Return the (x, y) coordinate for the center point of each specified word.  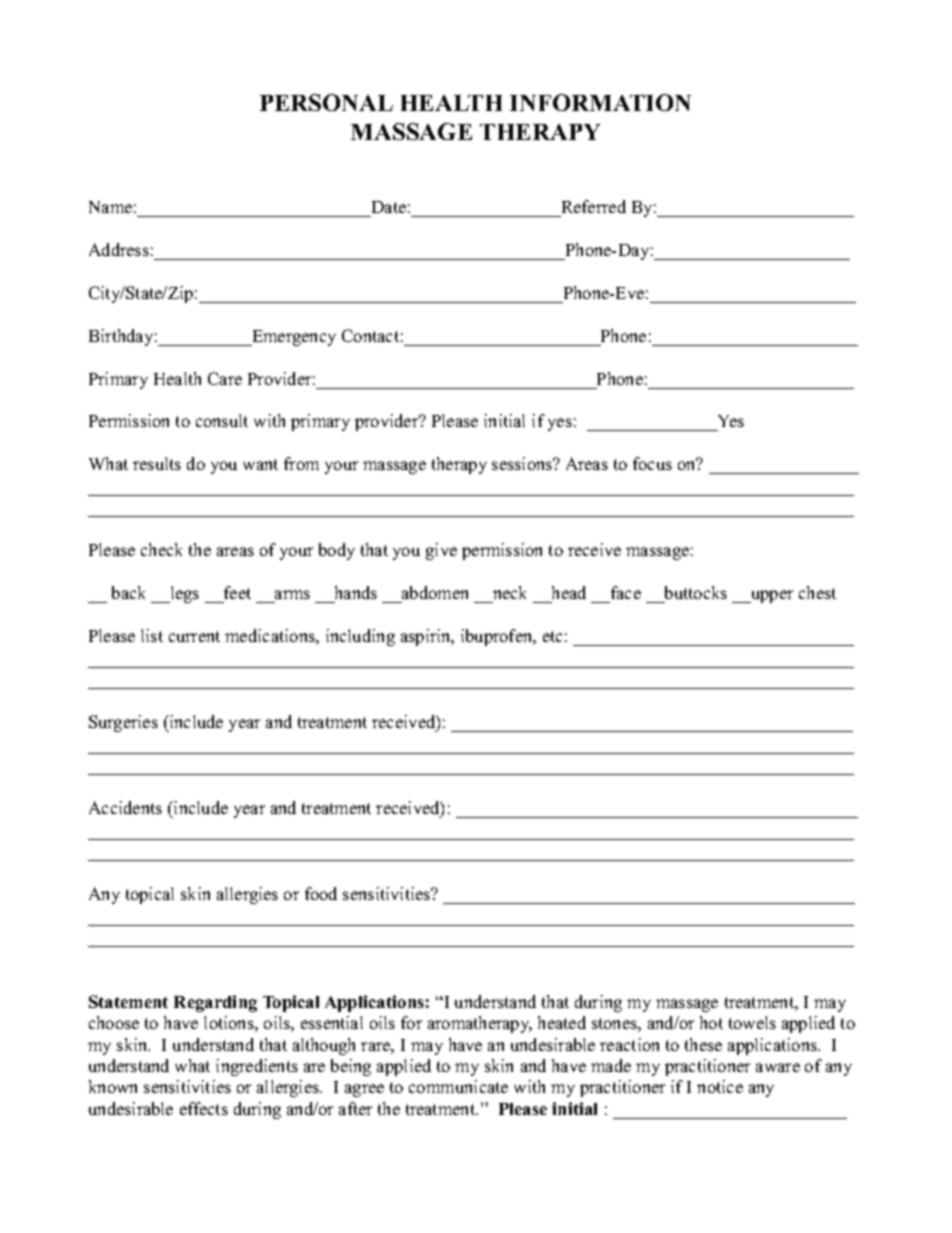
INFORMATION (600, 102)
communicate (458, 1086)
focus (652, 463)
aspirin (427, 637)
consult (222, 420)
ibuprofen (498, 637)
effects (204, 1108)
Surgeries (123, 723)
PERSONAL (326, 102)
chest (817, 592)
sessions (523, 463)
